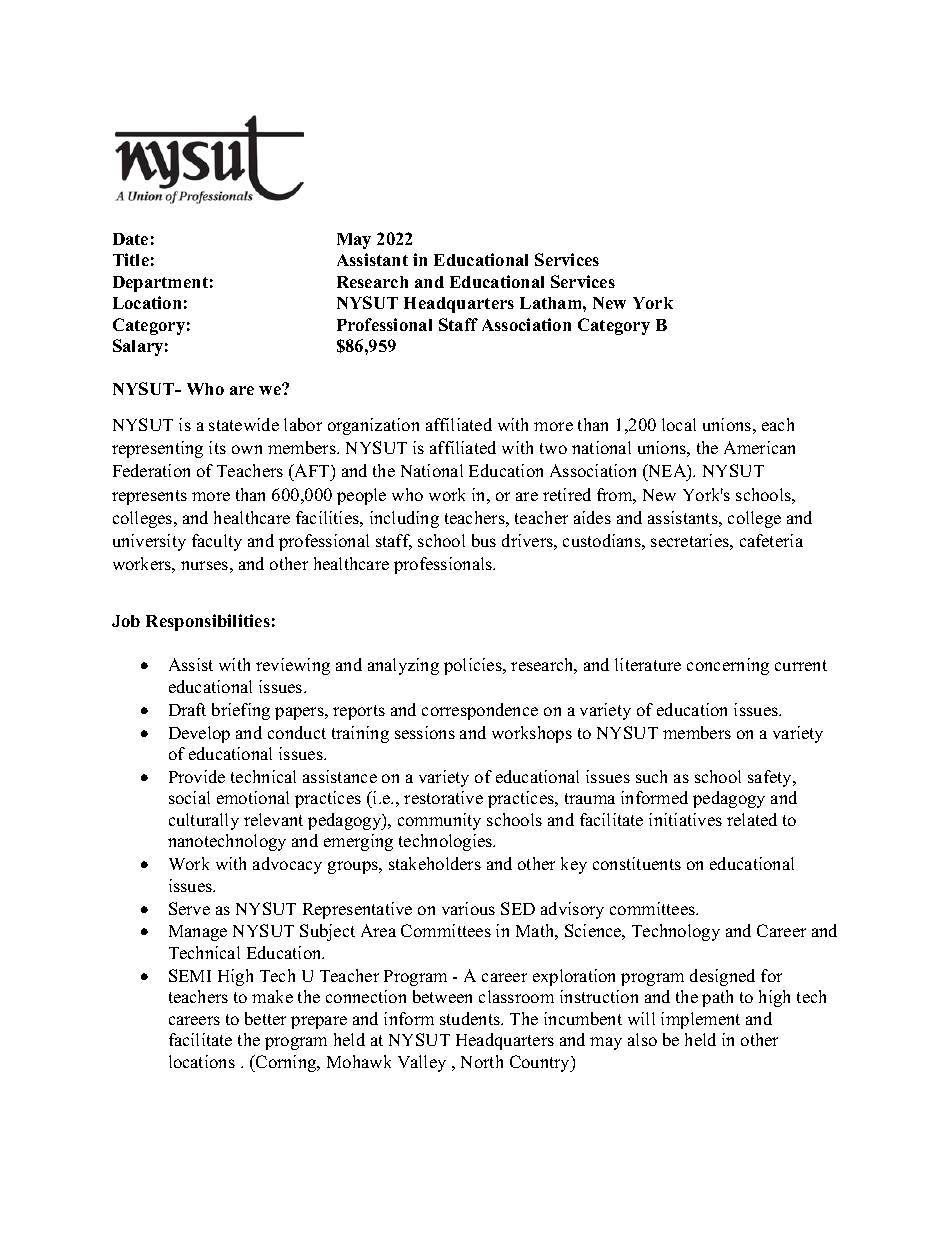 The height and width of the image is (1233, 952). I want to click on students, so click(471, 1018).
